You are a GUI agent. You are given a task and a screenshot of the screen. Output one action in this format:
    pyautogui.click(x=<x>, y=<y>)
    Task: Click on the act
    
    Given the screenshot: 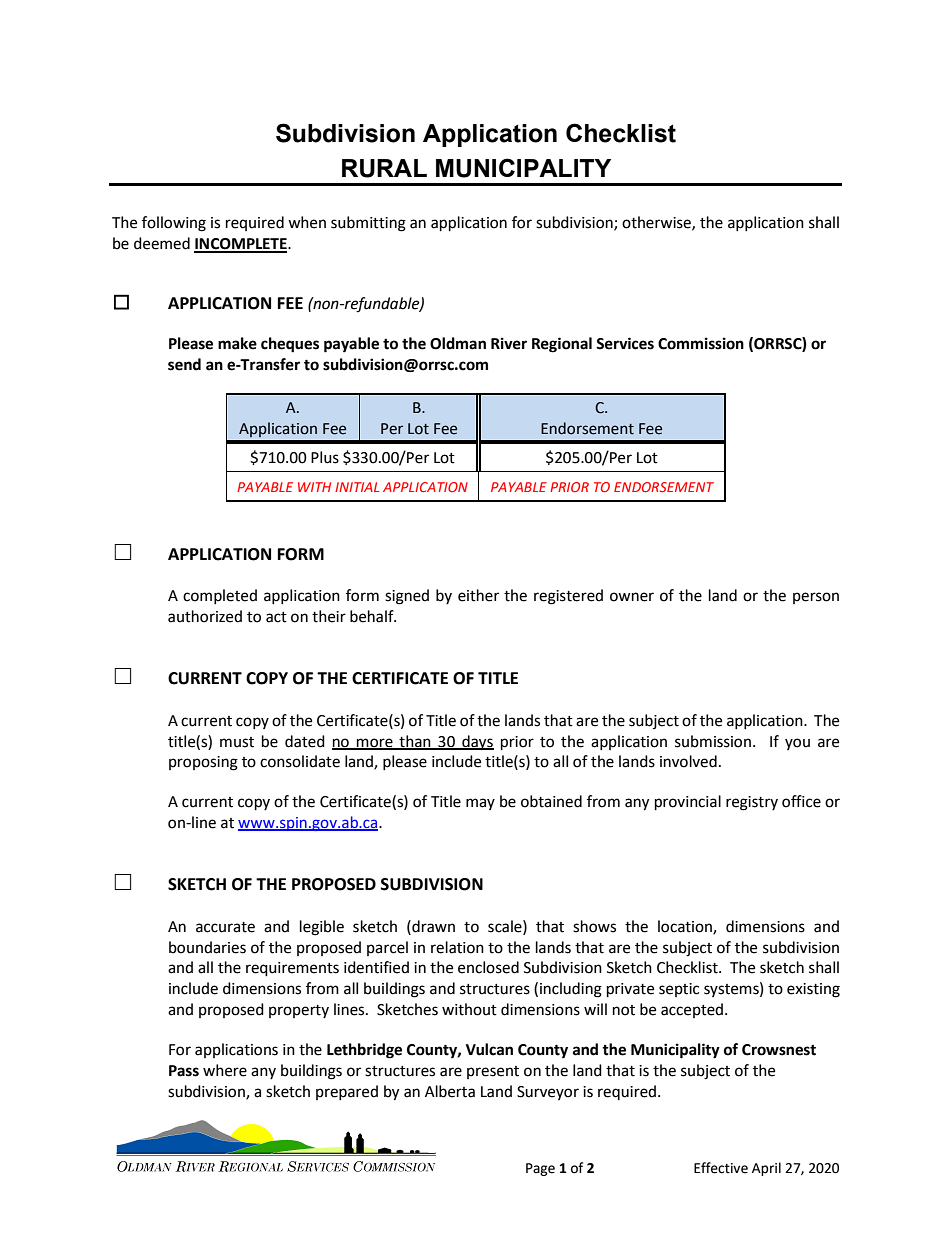 What is the action you would take?
    pyautogui.click(x=276, y=617)
